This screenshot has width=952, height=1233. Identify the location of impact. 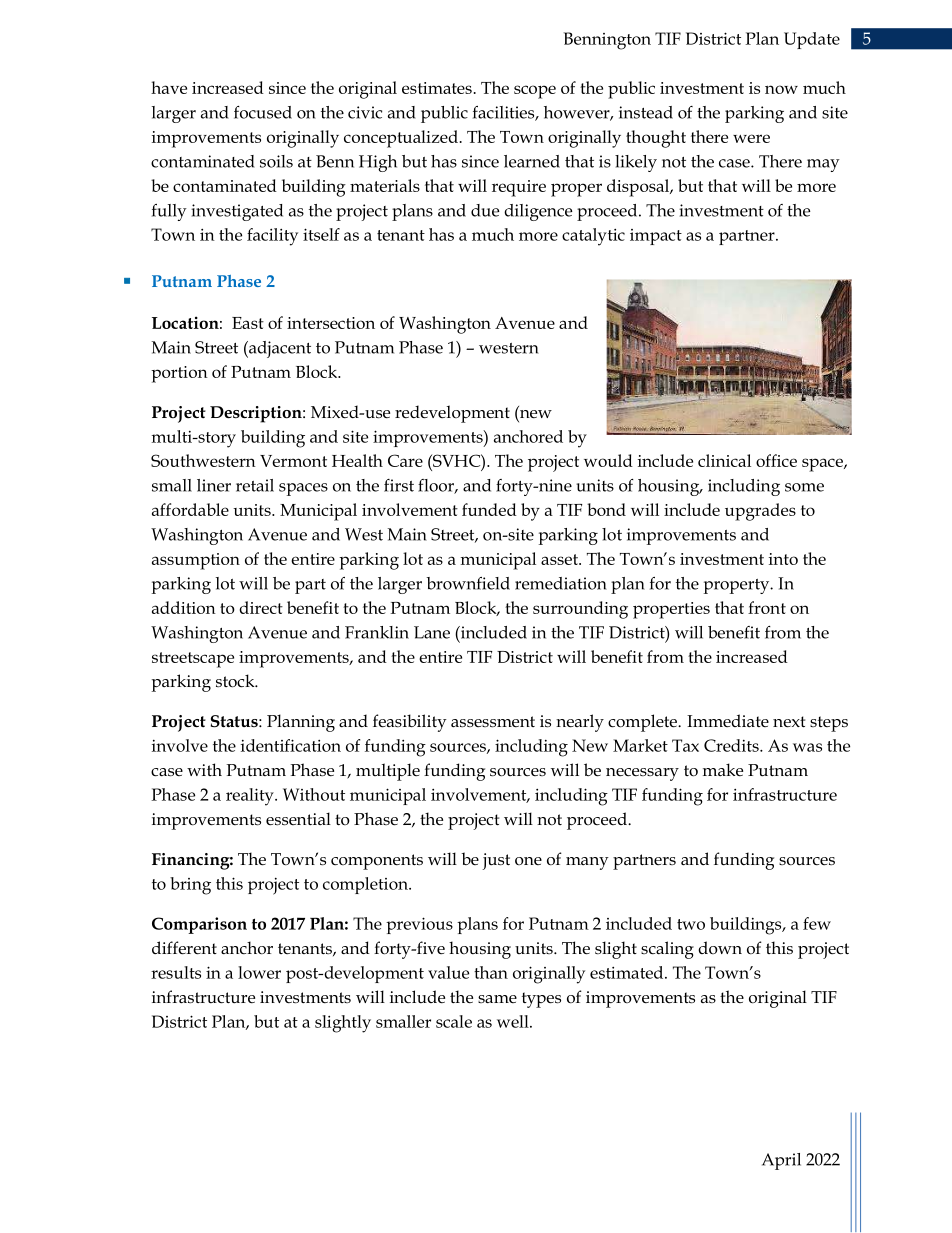
(656, 237).
